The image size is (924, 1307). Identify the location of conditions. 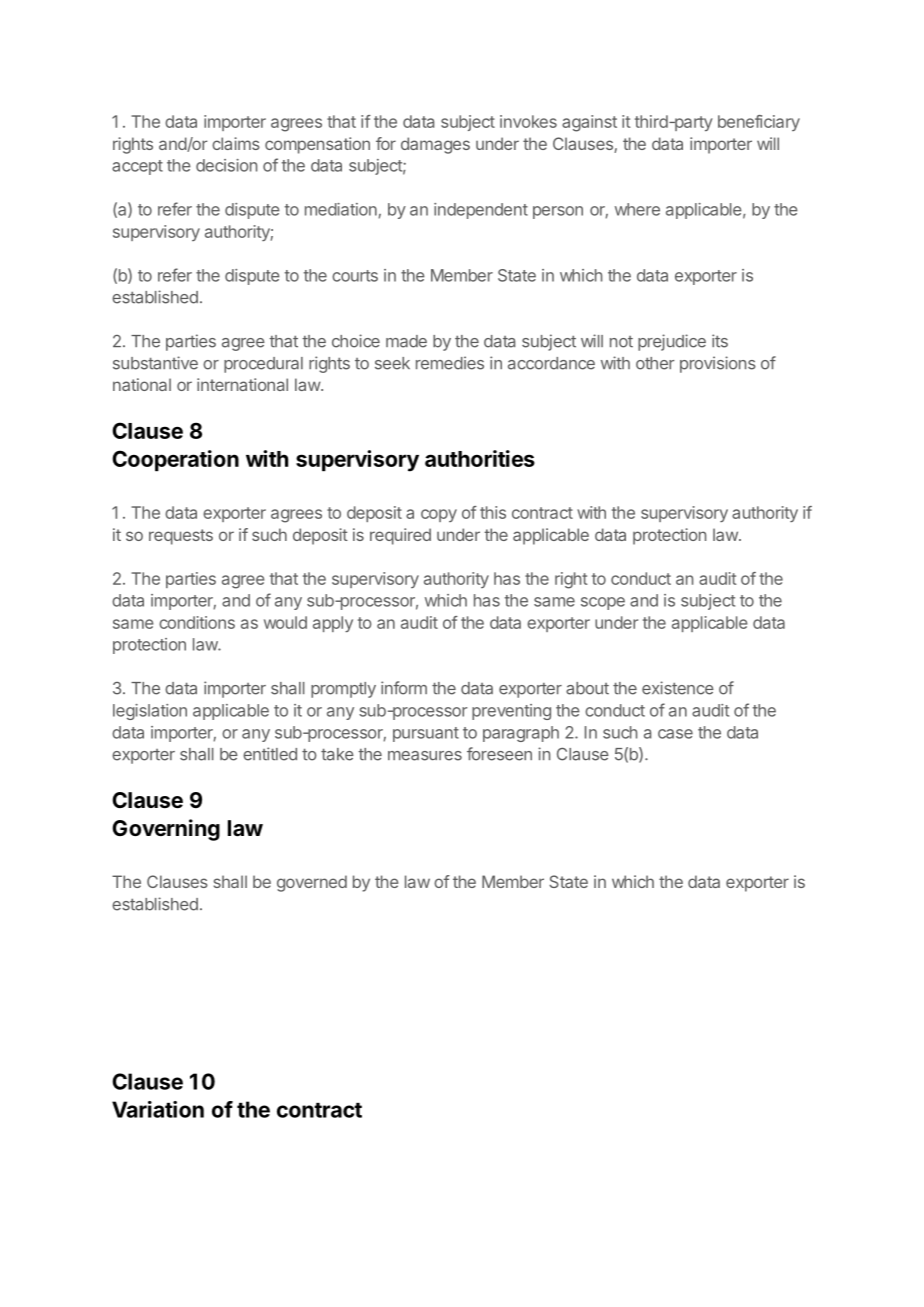
(197, 622).
